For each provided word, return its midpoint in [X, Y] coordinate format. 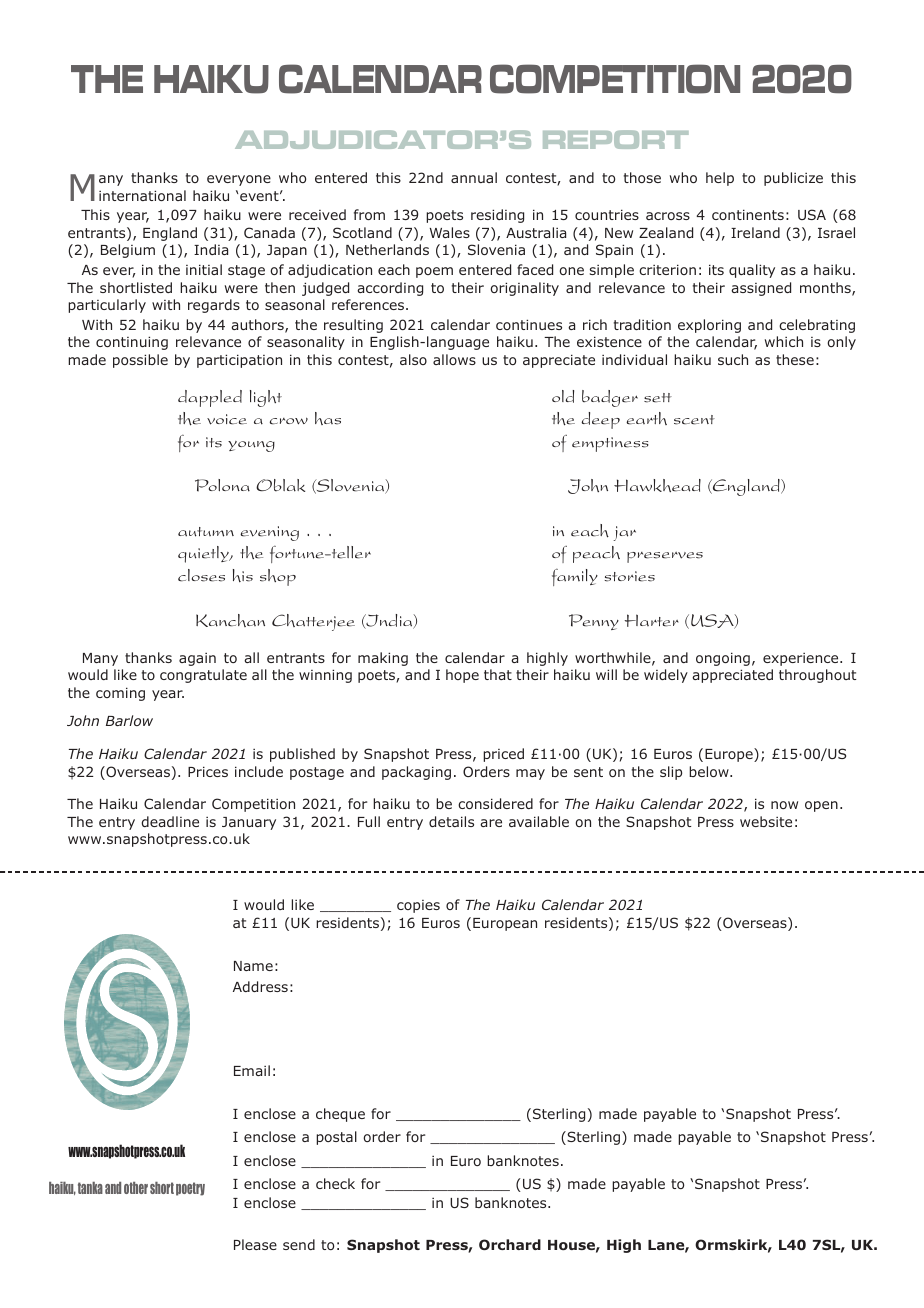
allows [454, 359]
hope [462, 676]
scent [694, 420]
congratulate [203, 676]
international [142, 195]
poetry [190, 1189]
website [766, 821]
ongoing [723, 659]
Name [253, 966]
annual [474, 177]
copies [418, 906]
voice [227, 419]
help [720, 179]
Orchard [510, 1244]
